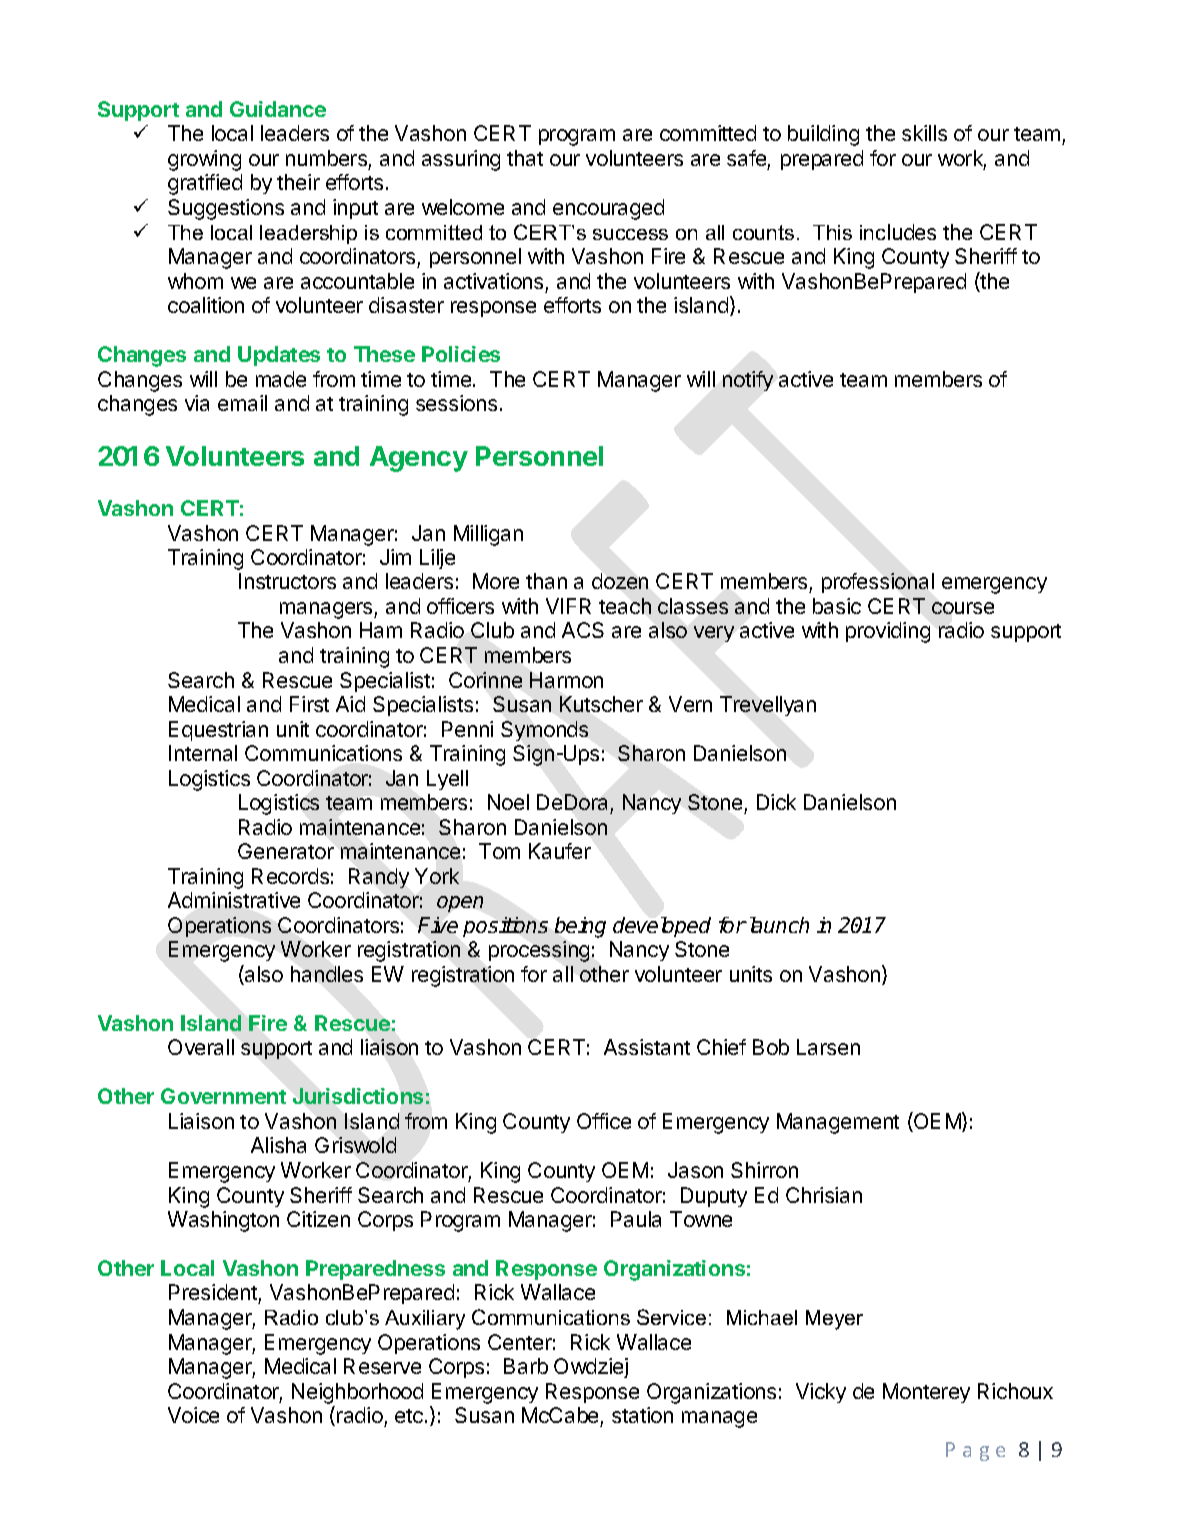 The width and height of the page is (1186, 1535). What do you see at coordinates (298, 182) in the page?
I see `their` at bounding box center [298, 182].
